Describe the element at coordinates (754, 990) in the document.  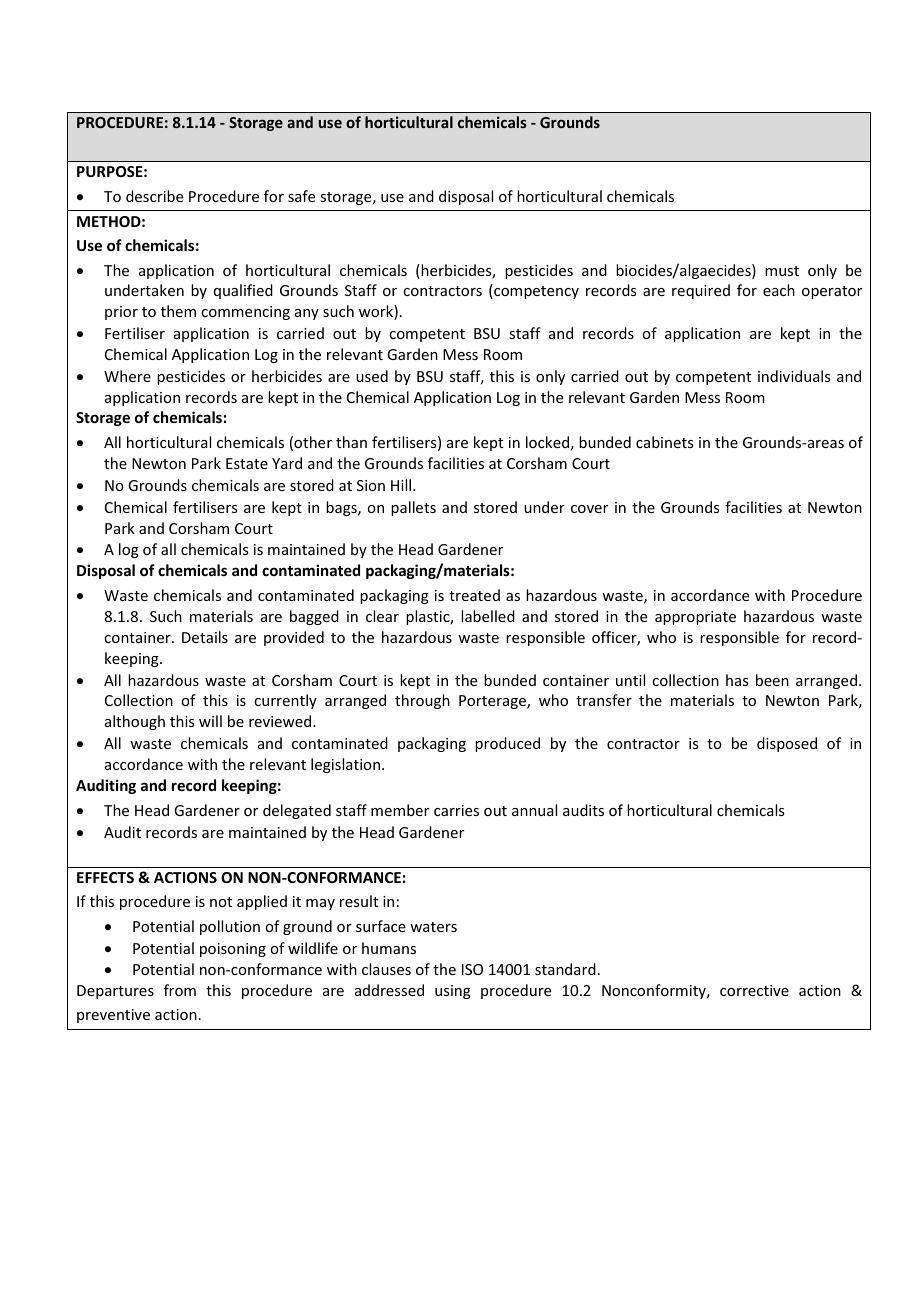
I see `corrective` at that location.
